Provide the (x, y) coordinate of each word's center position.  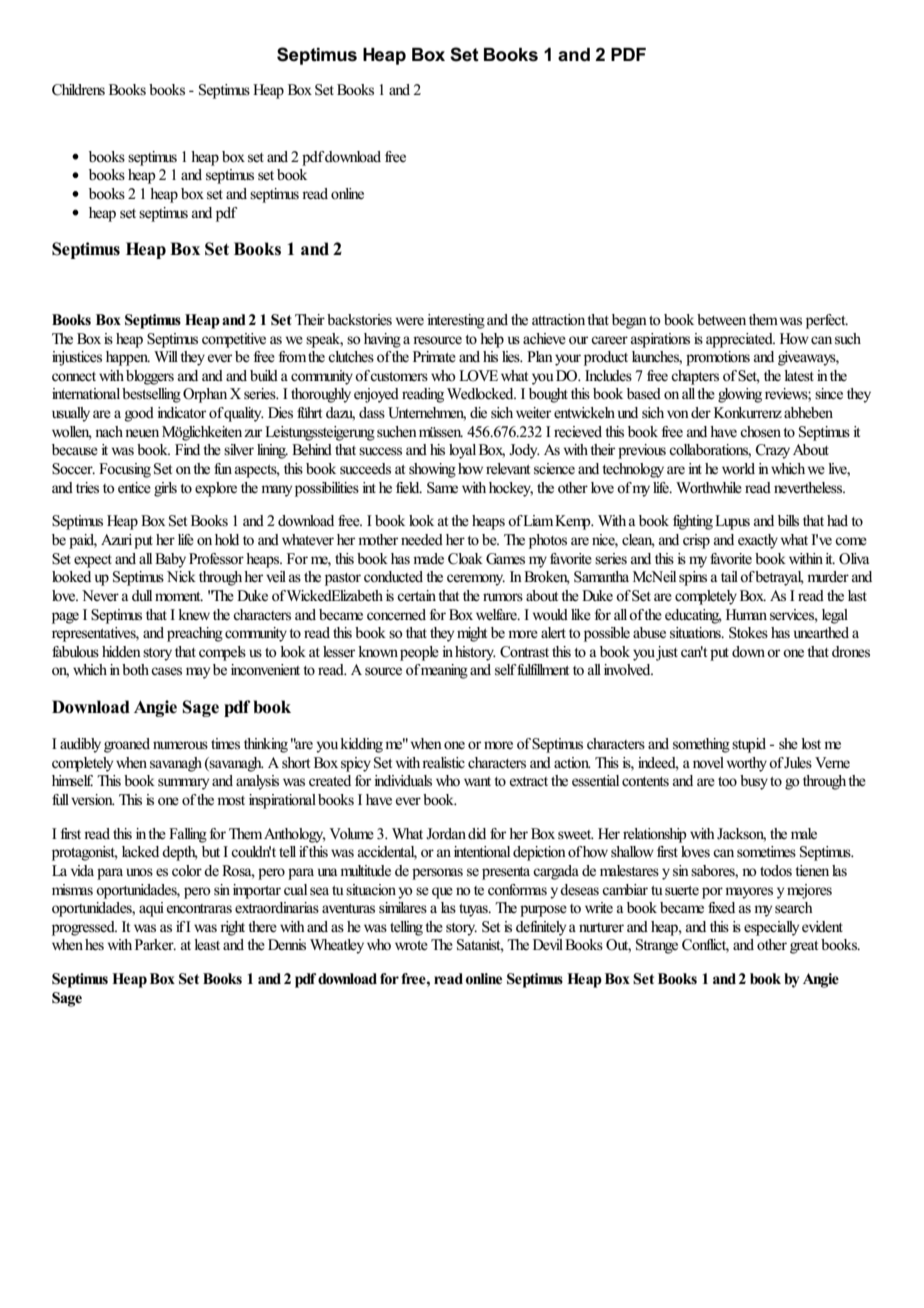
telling (406, 928)
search (794, 907)
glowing (740, 395)
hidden (121, 652)
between (721, 320)
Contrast (524, 652)
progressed (84, 928)
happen (128, 358)
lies (512, 356)
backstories (359, 320)
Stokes (748, 633)
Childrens (78, 90)
